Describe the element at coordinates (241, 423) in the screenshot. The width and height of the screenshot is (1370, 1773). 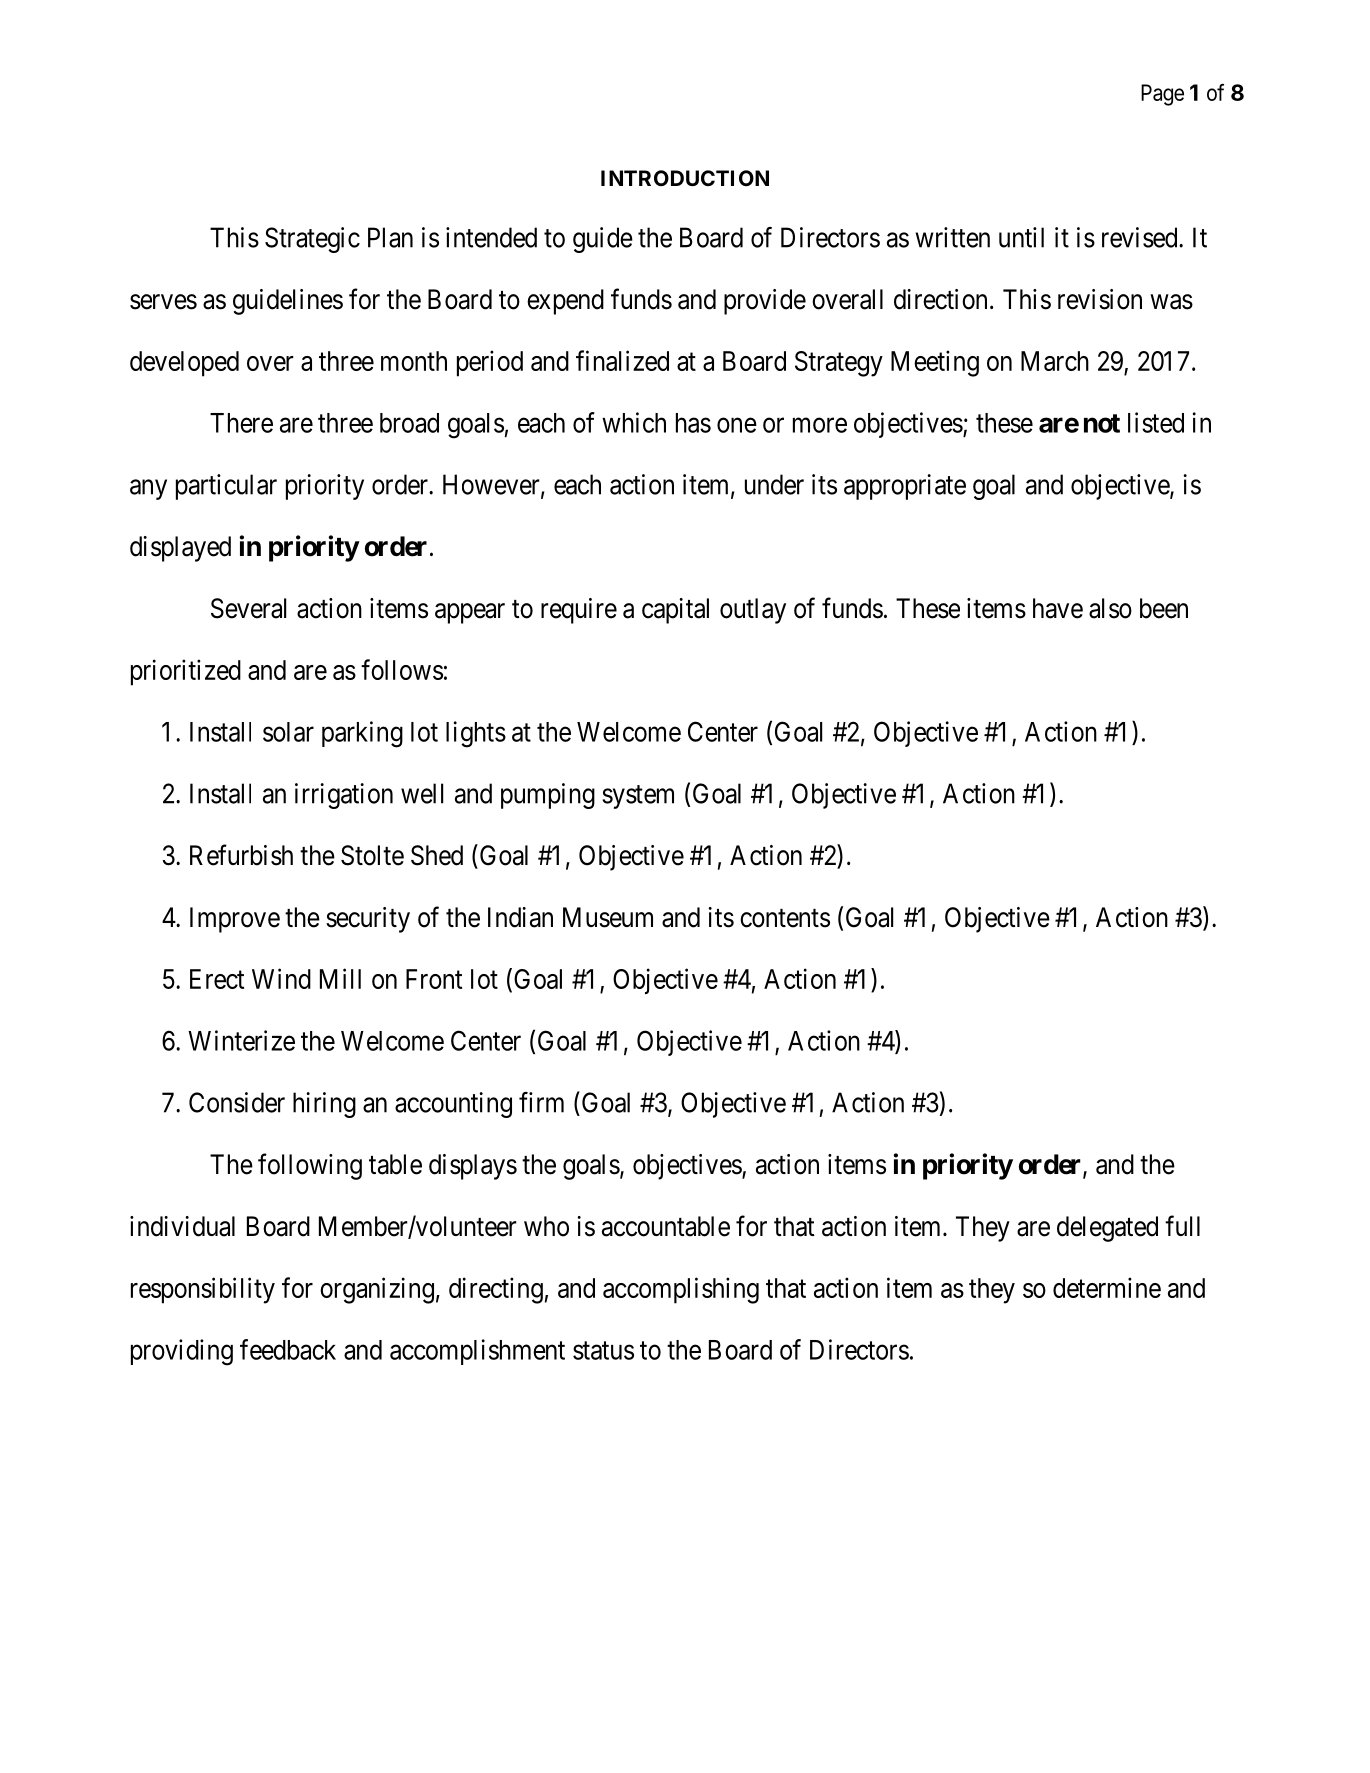
I see `There` at that location.
